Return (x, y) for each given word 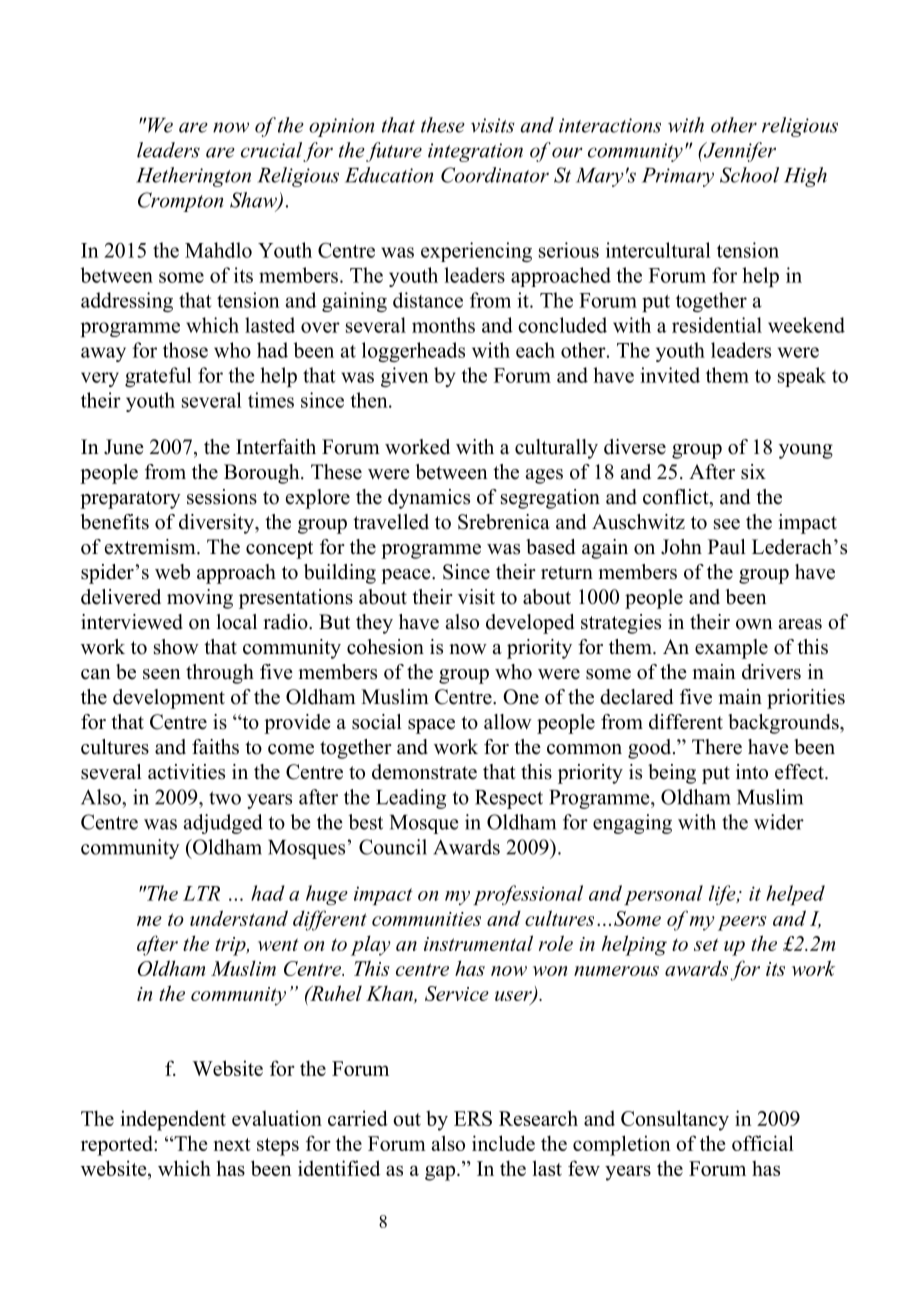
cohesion (385, 647)
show (176, 647)
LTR (201, 893)
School (749, 175)
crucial (271, 150)
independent (173, 1120)
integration (475, 152)
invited (670, 375)
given (405, 377)
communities (426, 919)
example (731, 649)
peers (742, 923)
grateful (158, 377)
